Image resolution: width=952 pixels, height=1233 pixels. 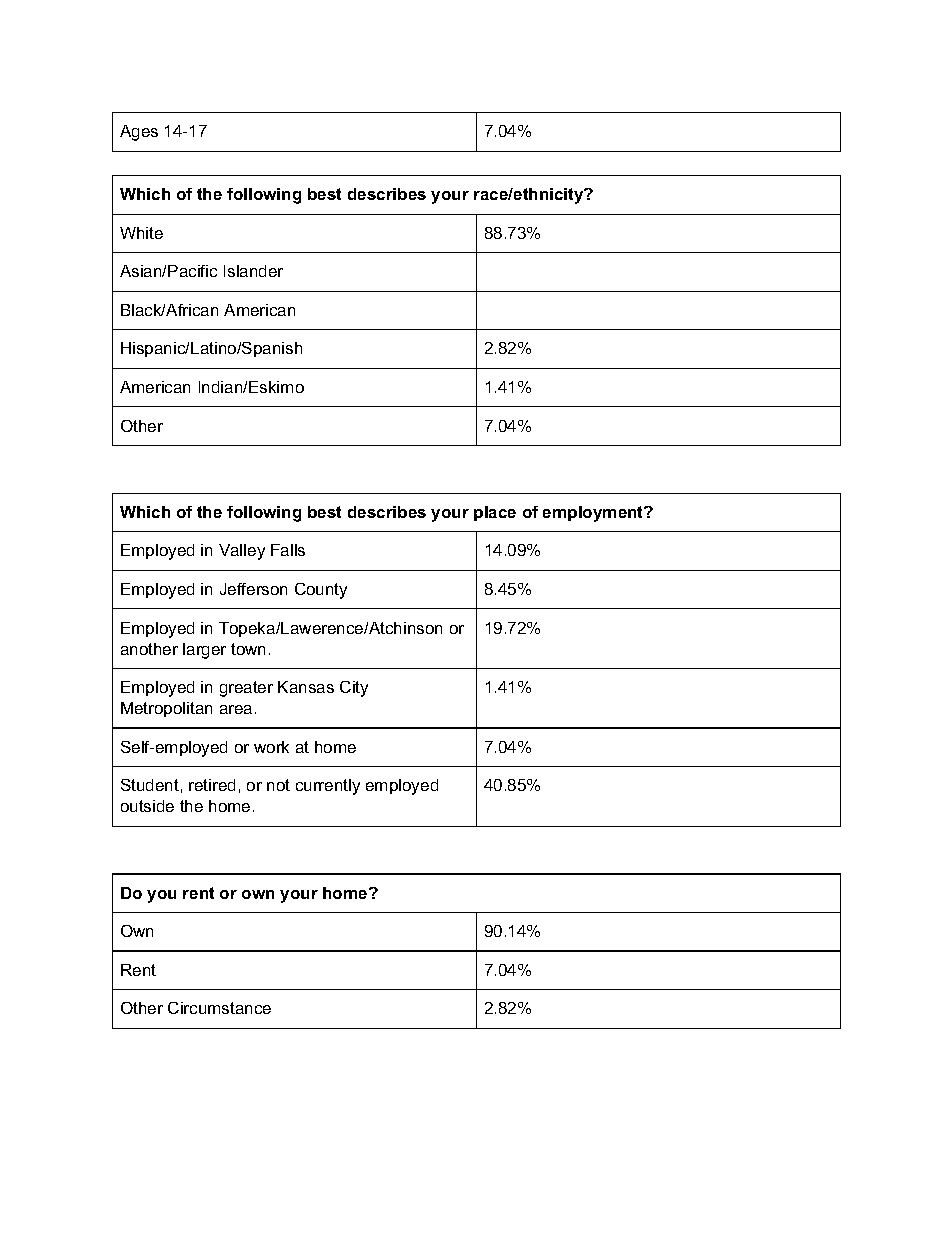 I want to click on outside, so click(x=147, y=806).
